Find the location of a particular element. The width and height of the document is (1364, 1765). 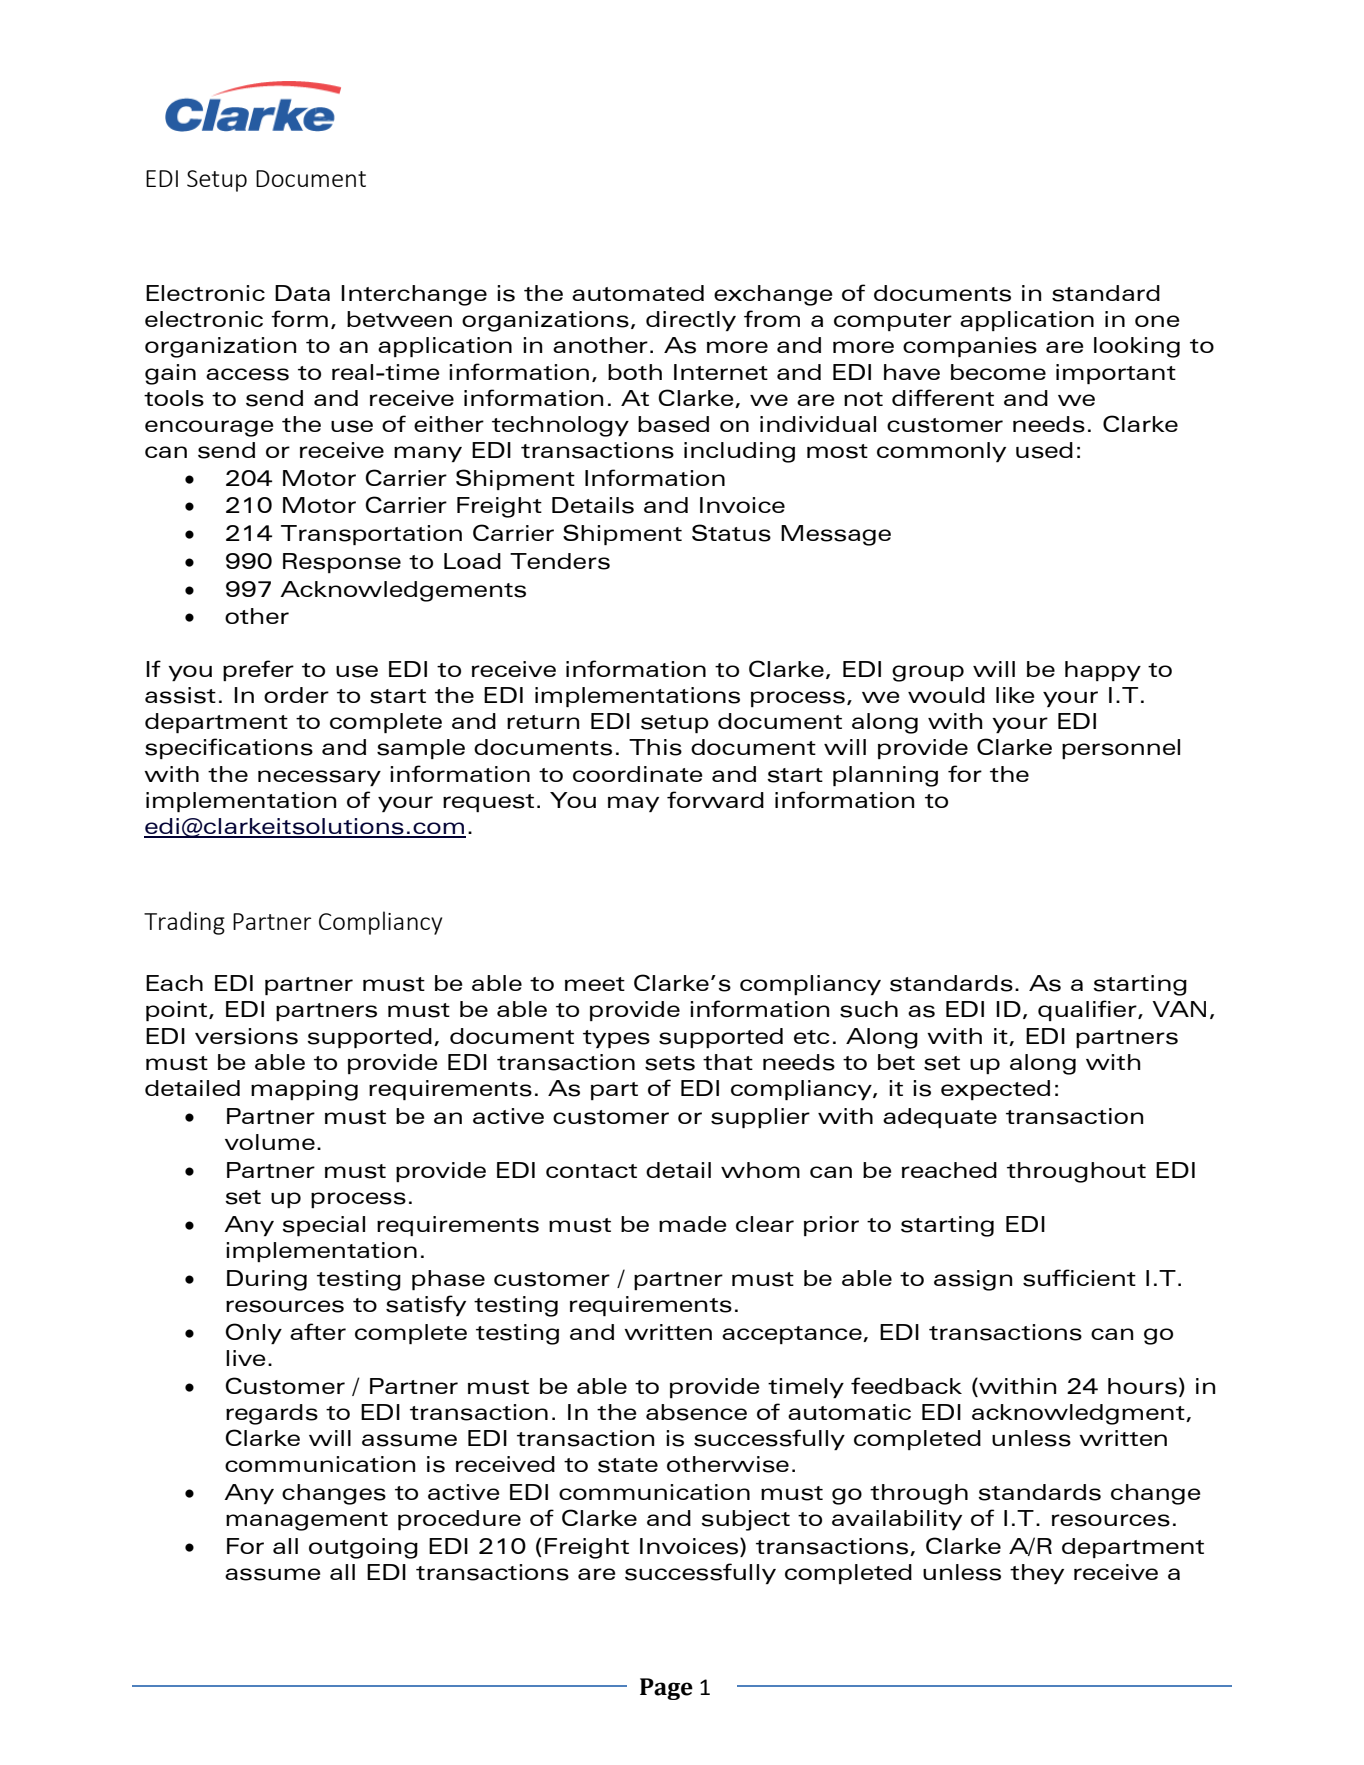

outgoing is located at coordinates (363, 1548).
